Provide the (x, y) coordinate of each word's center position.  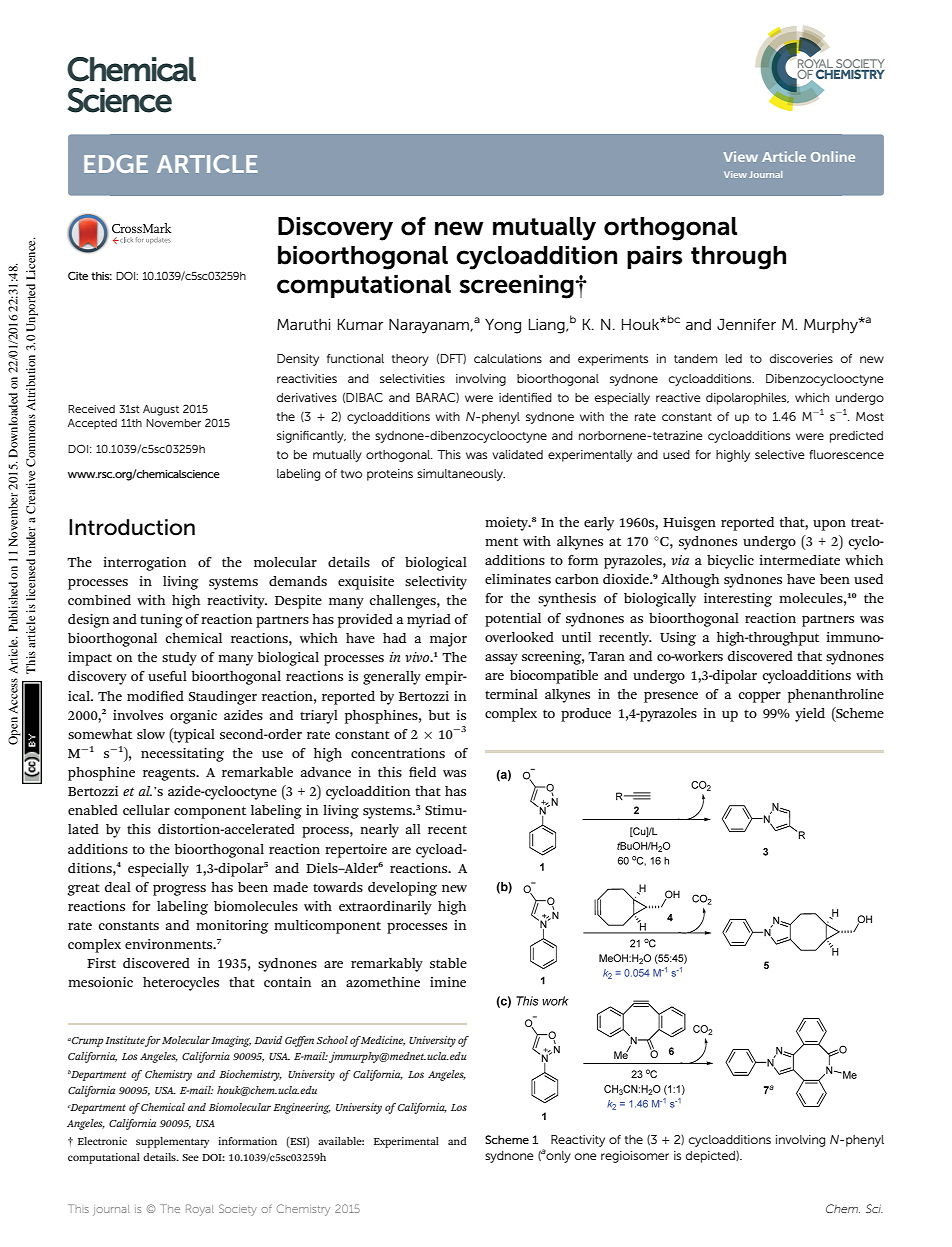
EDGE (116, 164)
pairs (654, 257)
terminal (511, 694)
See (190, 1157)
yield (810, 715)
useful (167, 676)
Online (833, 156)
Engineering (302, 1108)
